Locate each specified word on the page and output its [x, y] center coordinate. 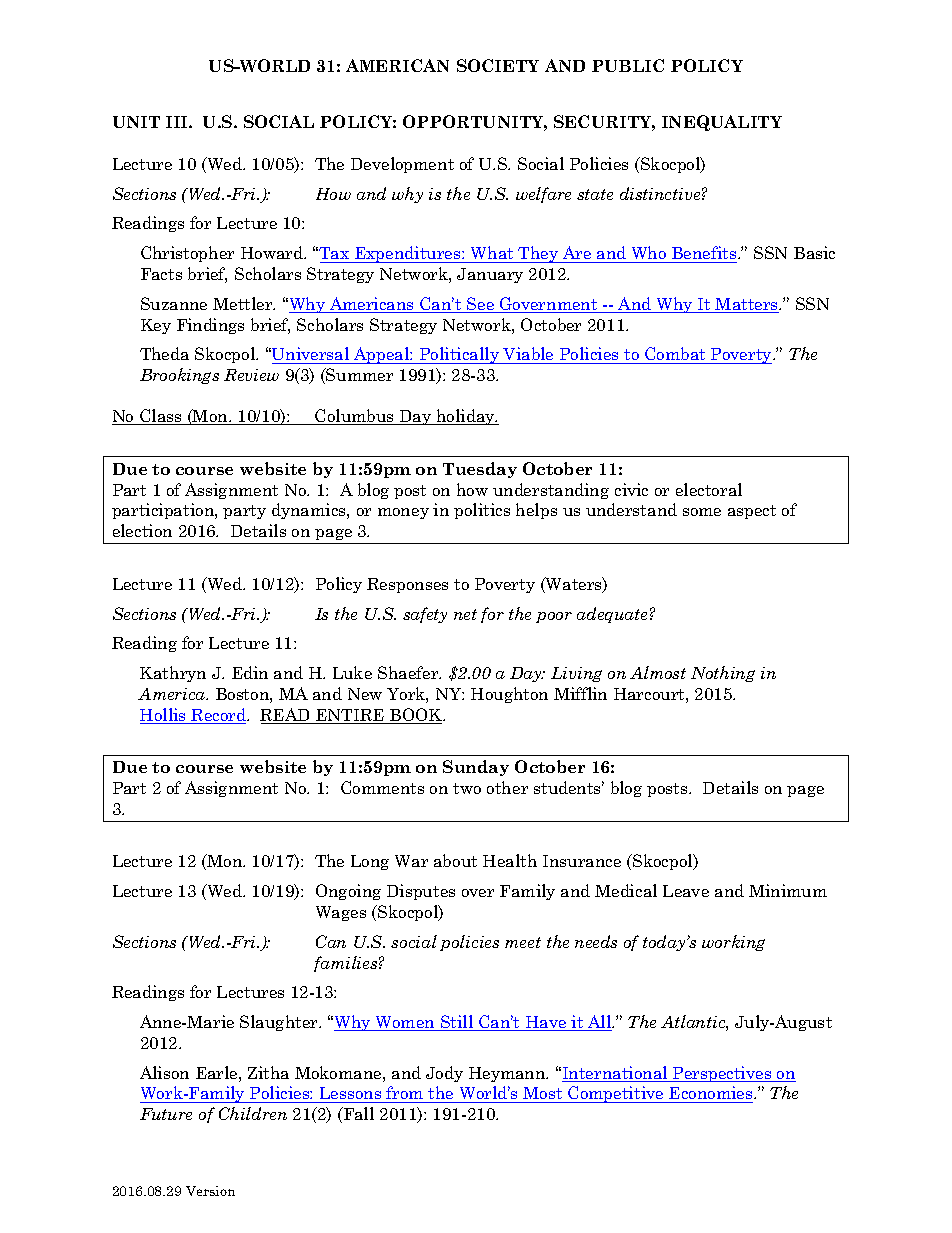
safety [425, 615]
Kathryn [173, 674]
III [178, 122]
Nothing [723, 674]
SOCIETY [498, 65]
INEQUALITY [722, 123]
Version [210, 1191]
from [405, 1094]
